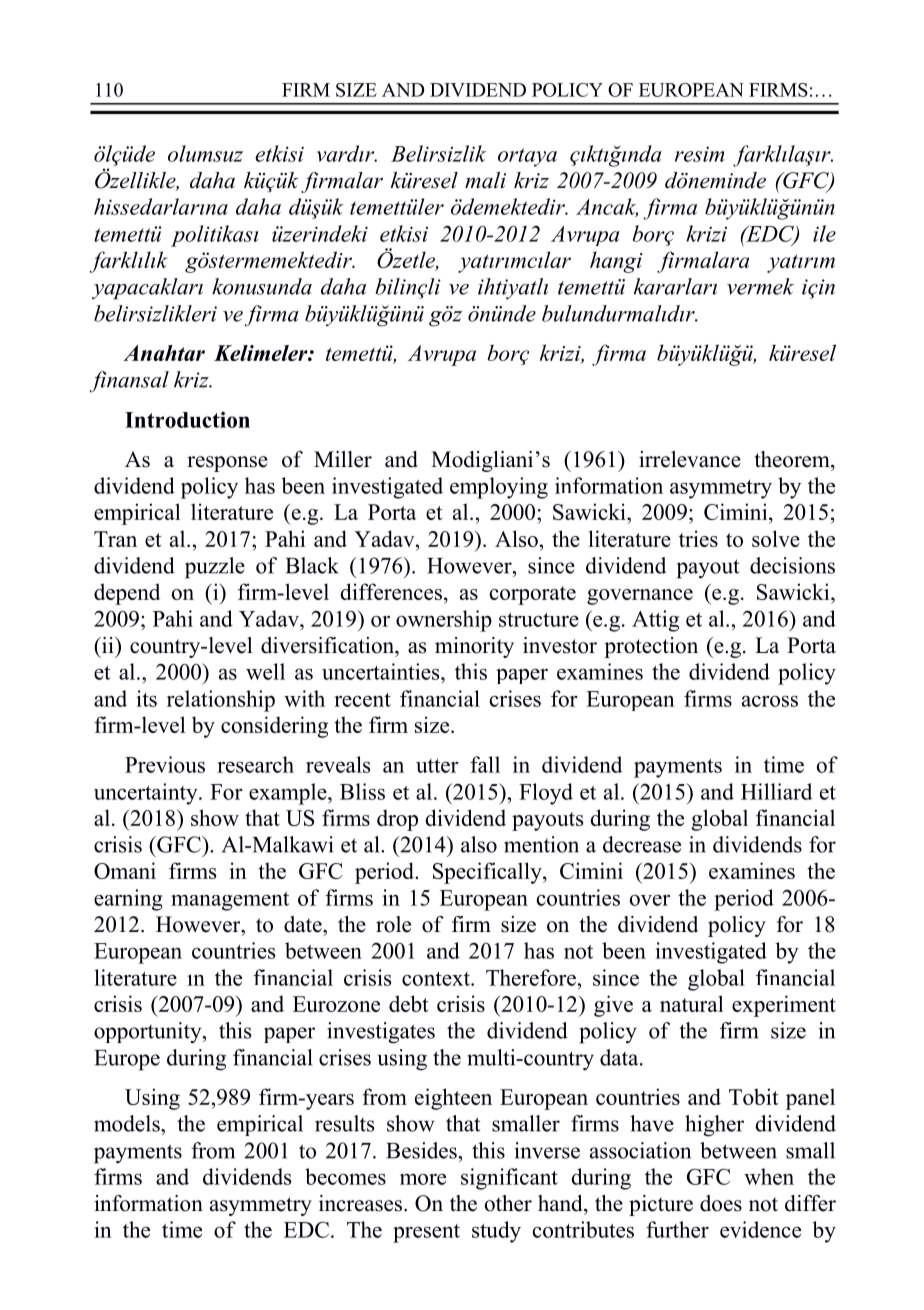 This screenshot has width=924, height=1310. I want to click on other, so click(508, 1203).
